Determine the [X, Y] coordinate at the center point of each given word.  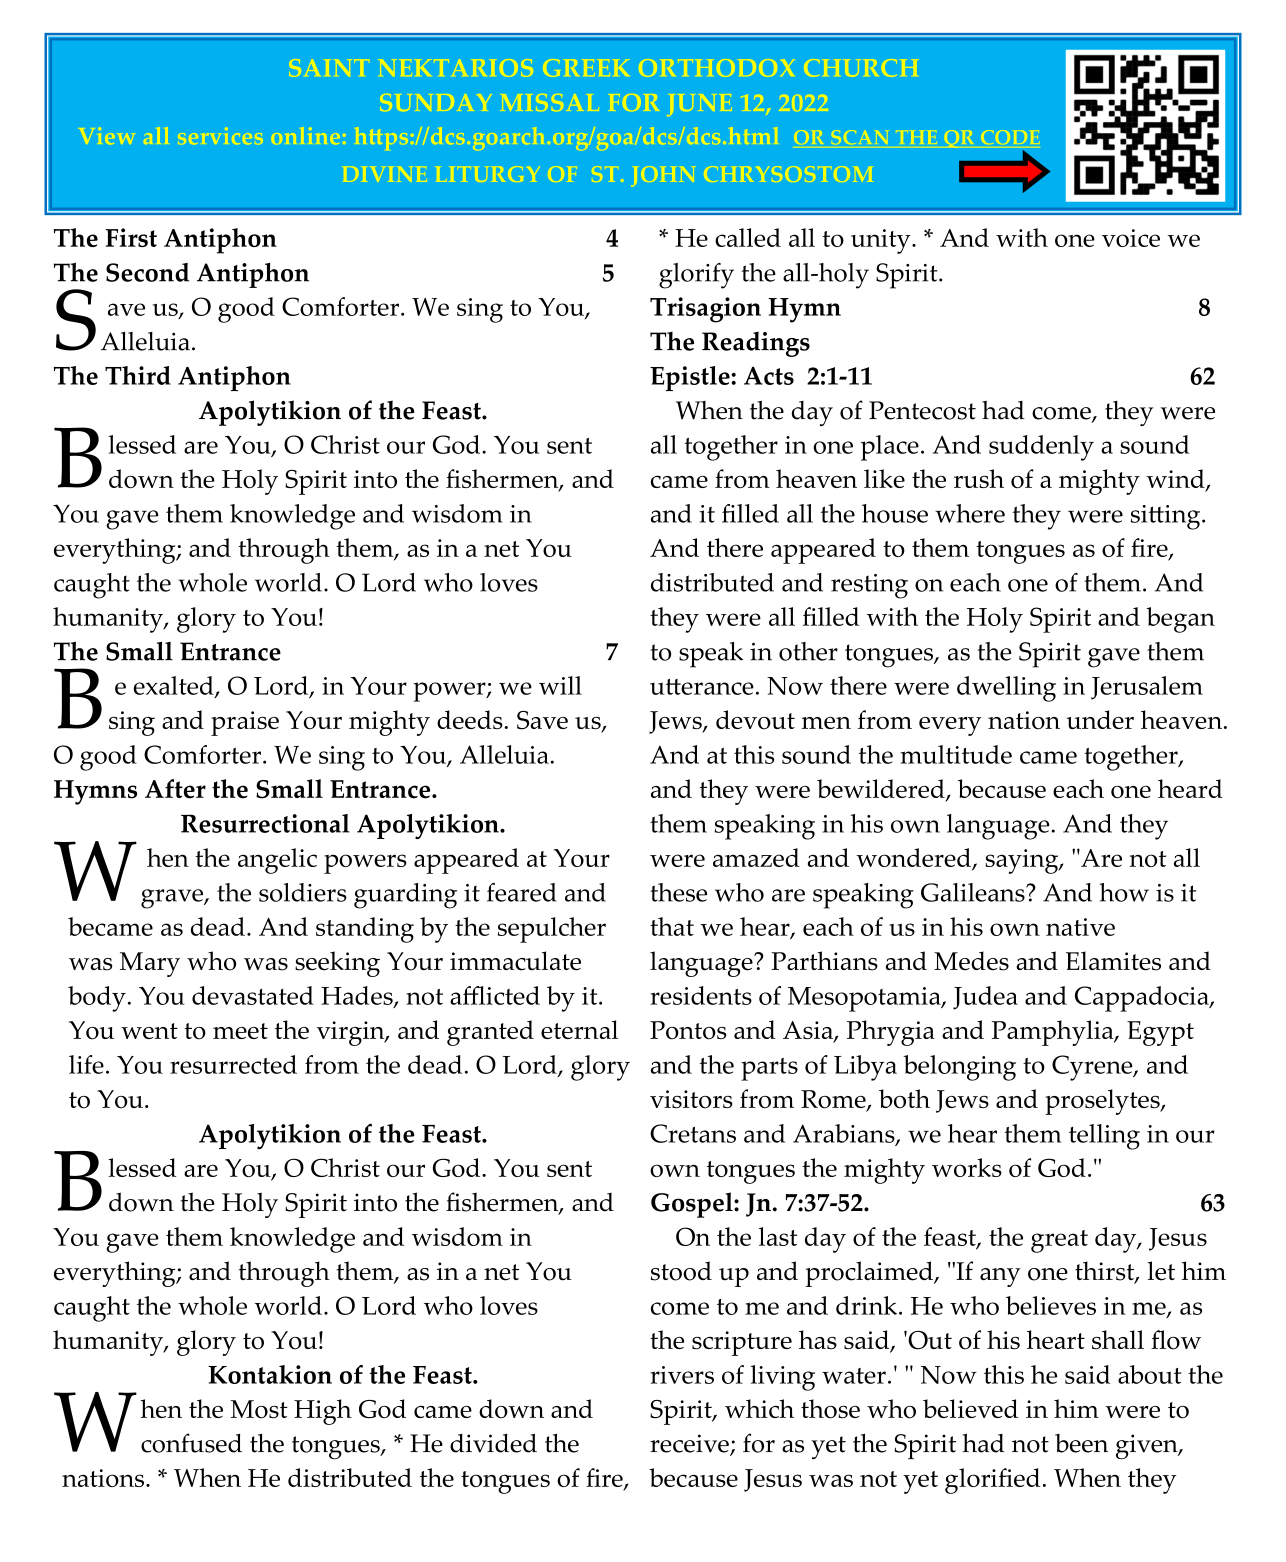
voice [1131, 238]
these [678, 892]
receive [690, 1444]
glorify [696, 276]
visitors [691, 1099]
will [560, 685]
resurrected [233, 1064]
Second [147, 272]
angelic [277, 861]
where [970, 513]
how [1124, 892]
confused [191, 1443]
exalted [175, 687]
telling [1104, 1137]
